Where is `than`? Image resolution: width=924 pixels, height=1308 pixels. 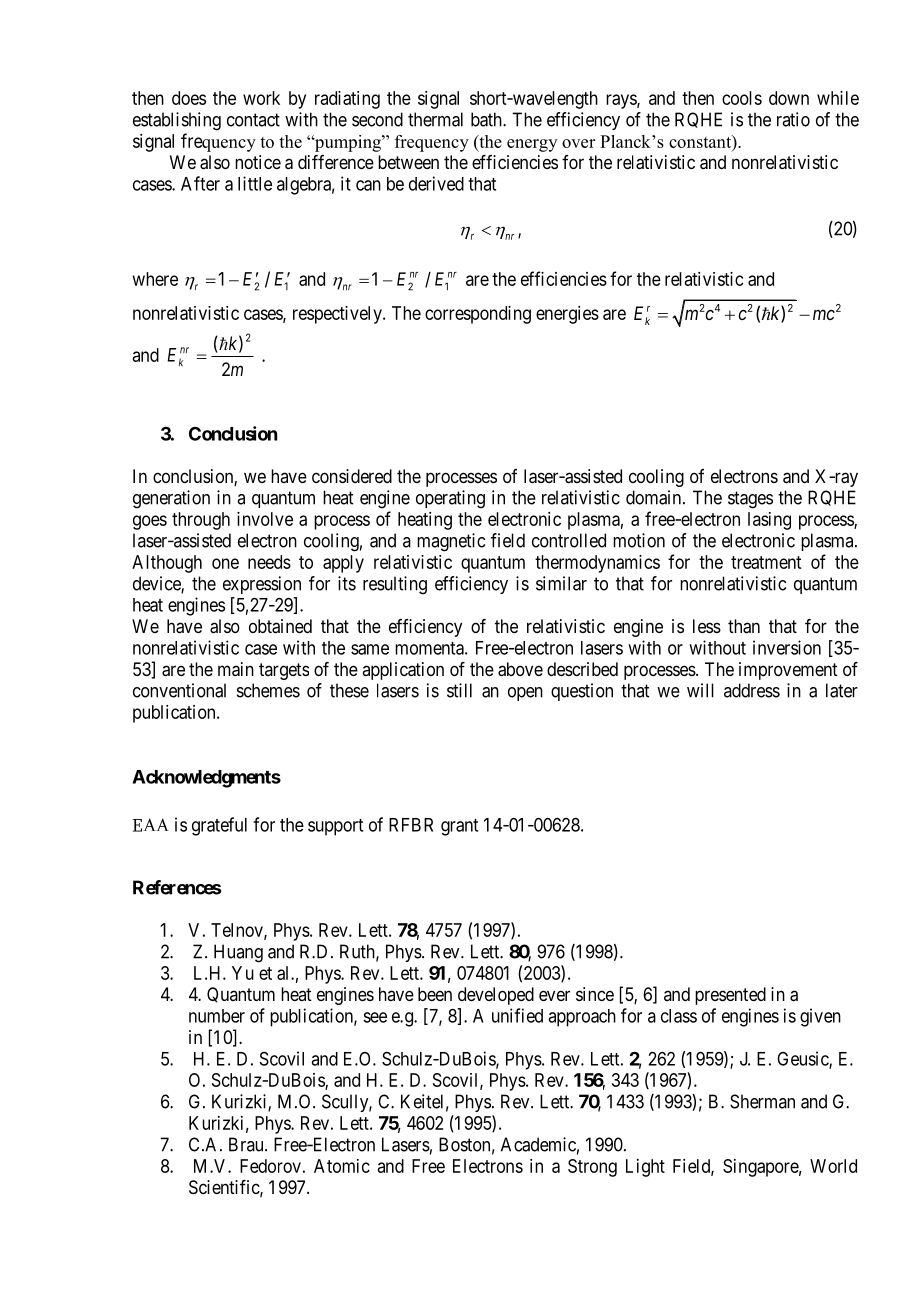 than is located at coordinates (744, 626).
